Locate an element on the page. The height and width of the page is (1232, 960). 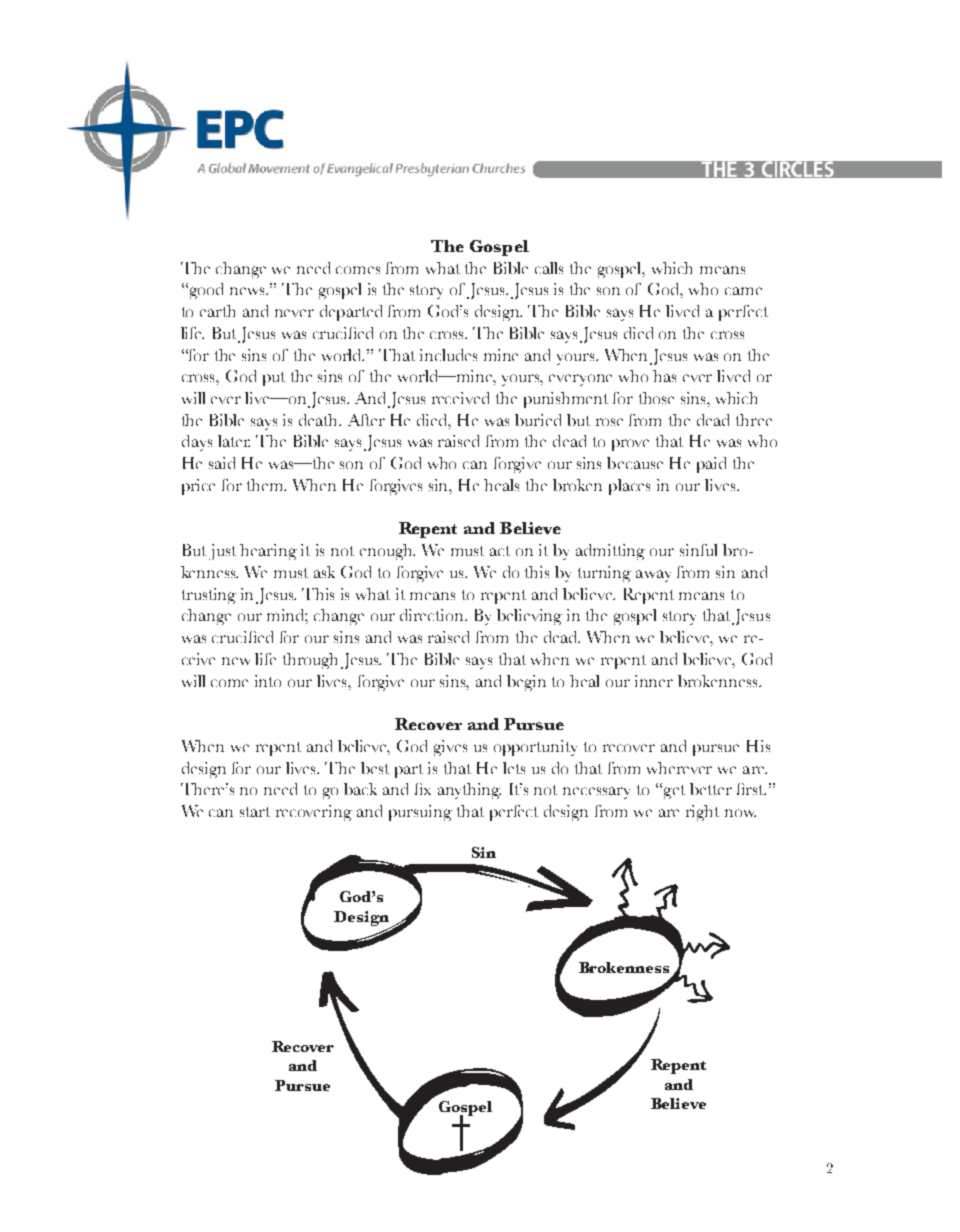
start is located at coordinates (255, 812).
